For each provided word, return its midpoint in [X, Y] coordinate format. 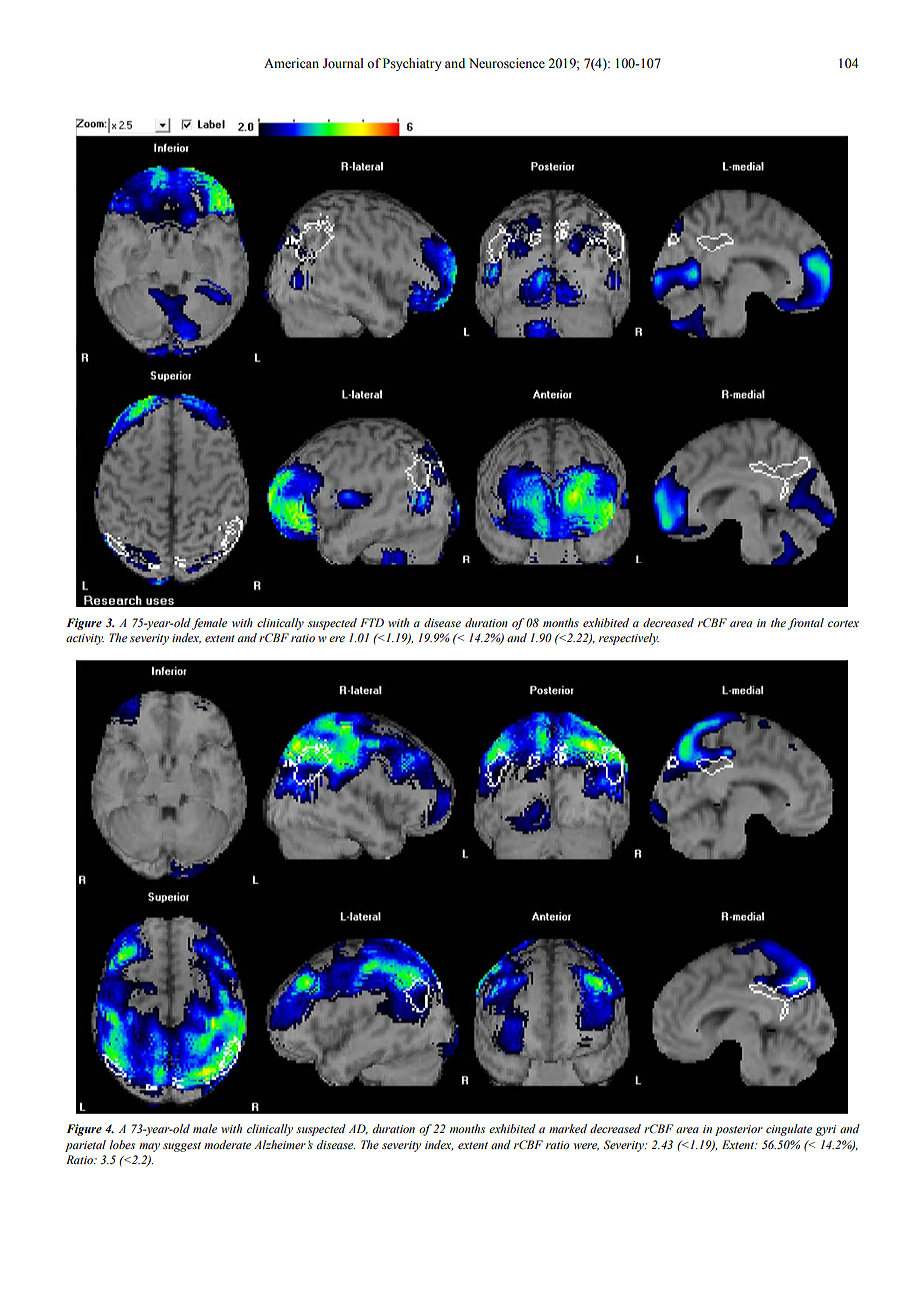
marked [568, 1128]
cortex [843, 623]
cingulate [789, 1130]
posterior [739, 1130]
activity [85, 639]
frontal [806, 624]
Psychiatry [412, 64]
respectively [629, 639]
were [586, 1147]
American [291, 63]
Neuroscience [507, 63]
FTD [372, 622]
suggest [182, 1147]
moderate [227, 1144]
